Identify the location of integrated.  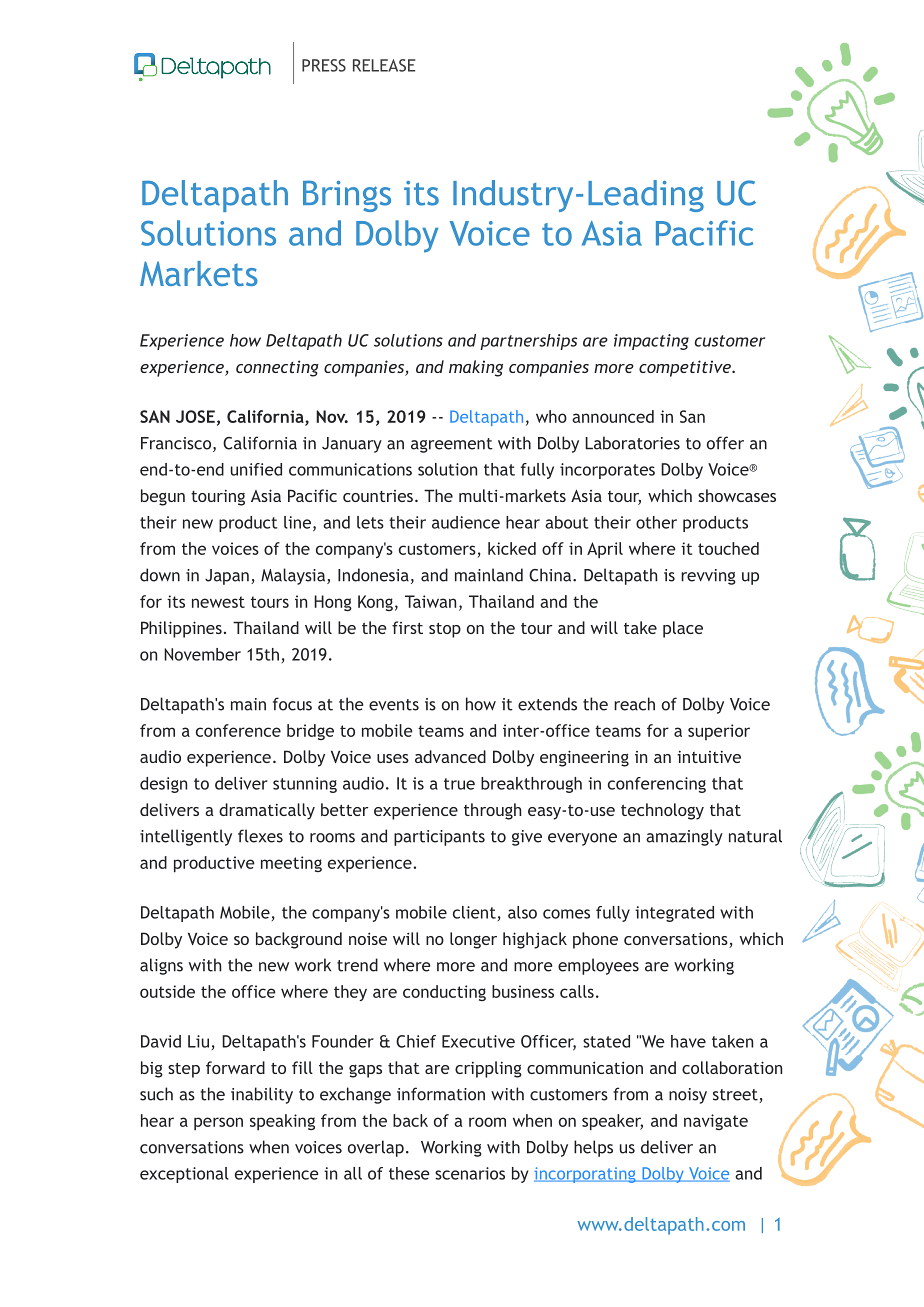
(674, 914).
